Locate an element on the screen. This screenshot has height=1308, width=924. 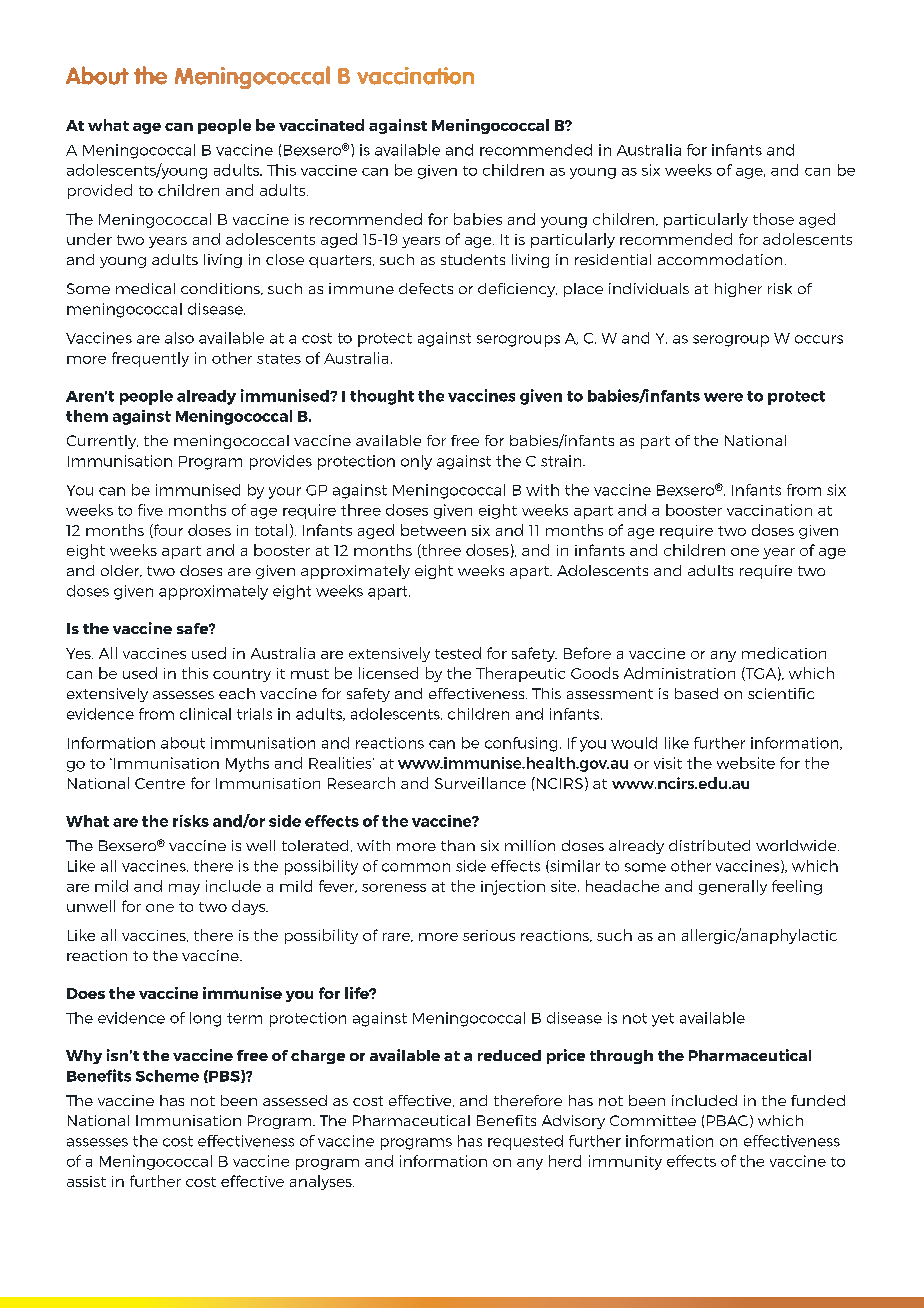
provided is located at coordinates (100, 191).
